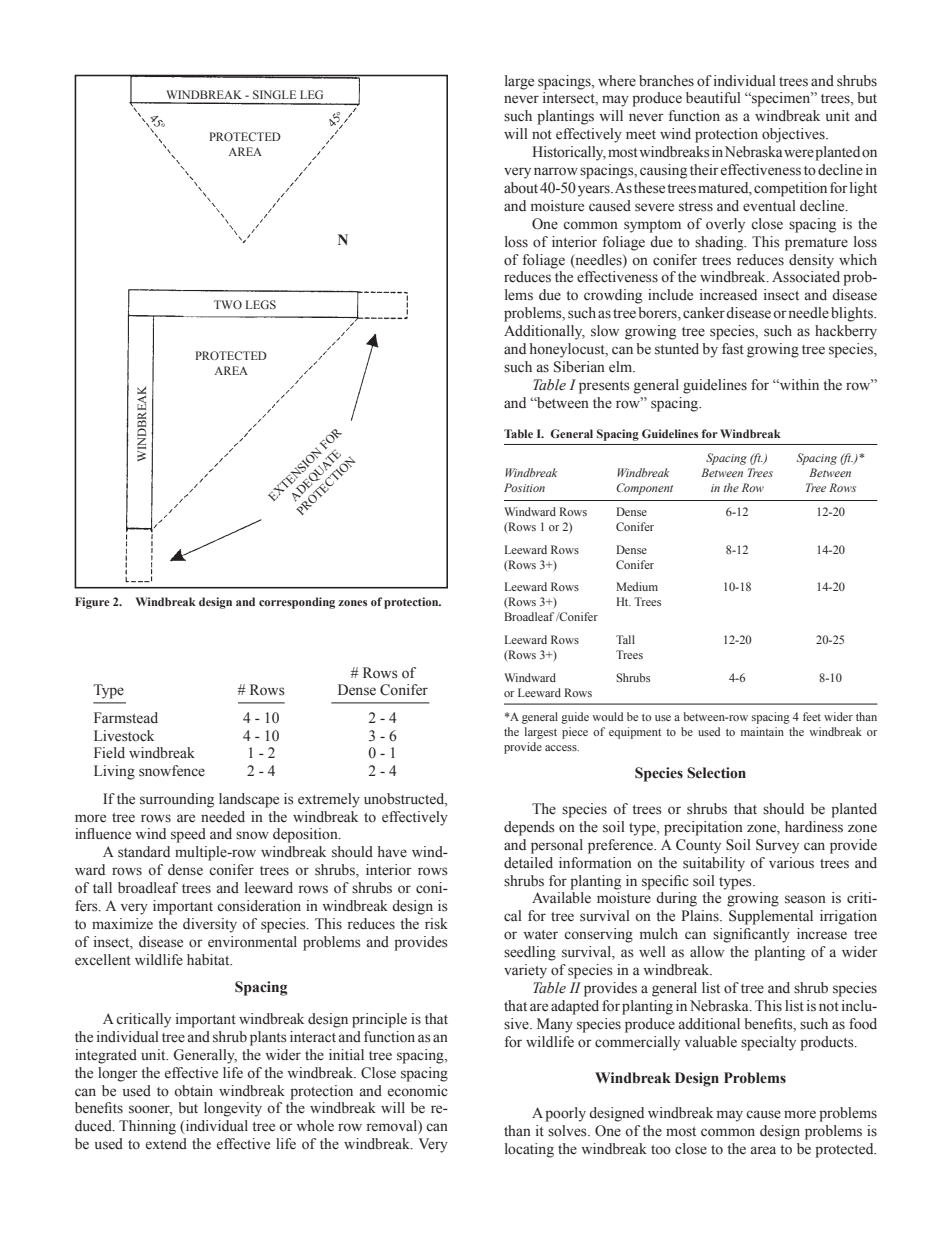 The height and width of the image is (1233, 952). What do you see at coordinates (193, 1091) in the image?
I see `obtain` at bounding box center [193, 1091].
